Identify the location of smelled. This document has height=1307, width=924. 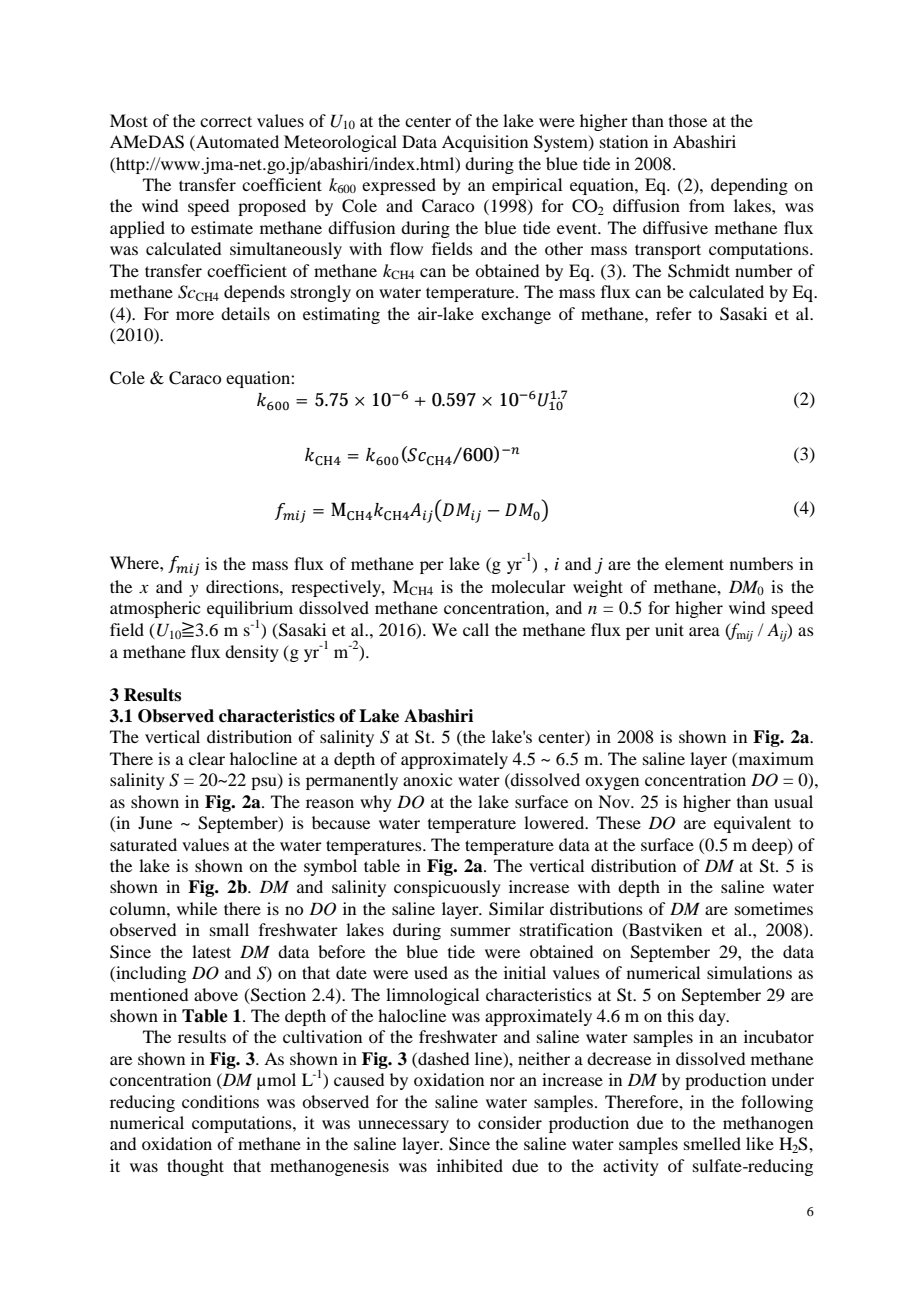
(712, 1143).
